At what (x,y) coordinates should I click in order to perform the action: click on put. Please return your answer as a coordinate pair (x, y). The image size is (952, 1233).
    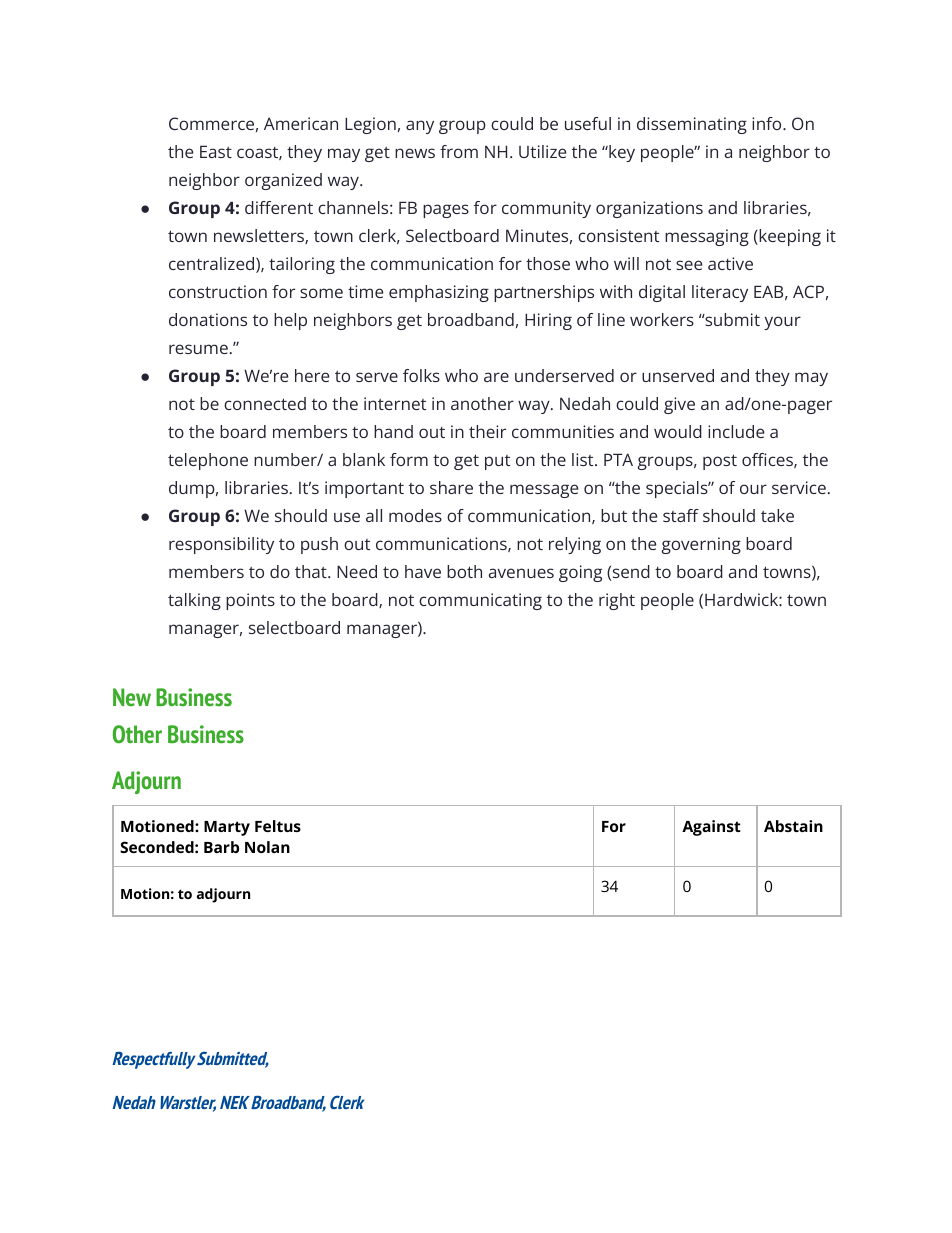
    Looking at the image, I should click on (497, 462).
